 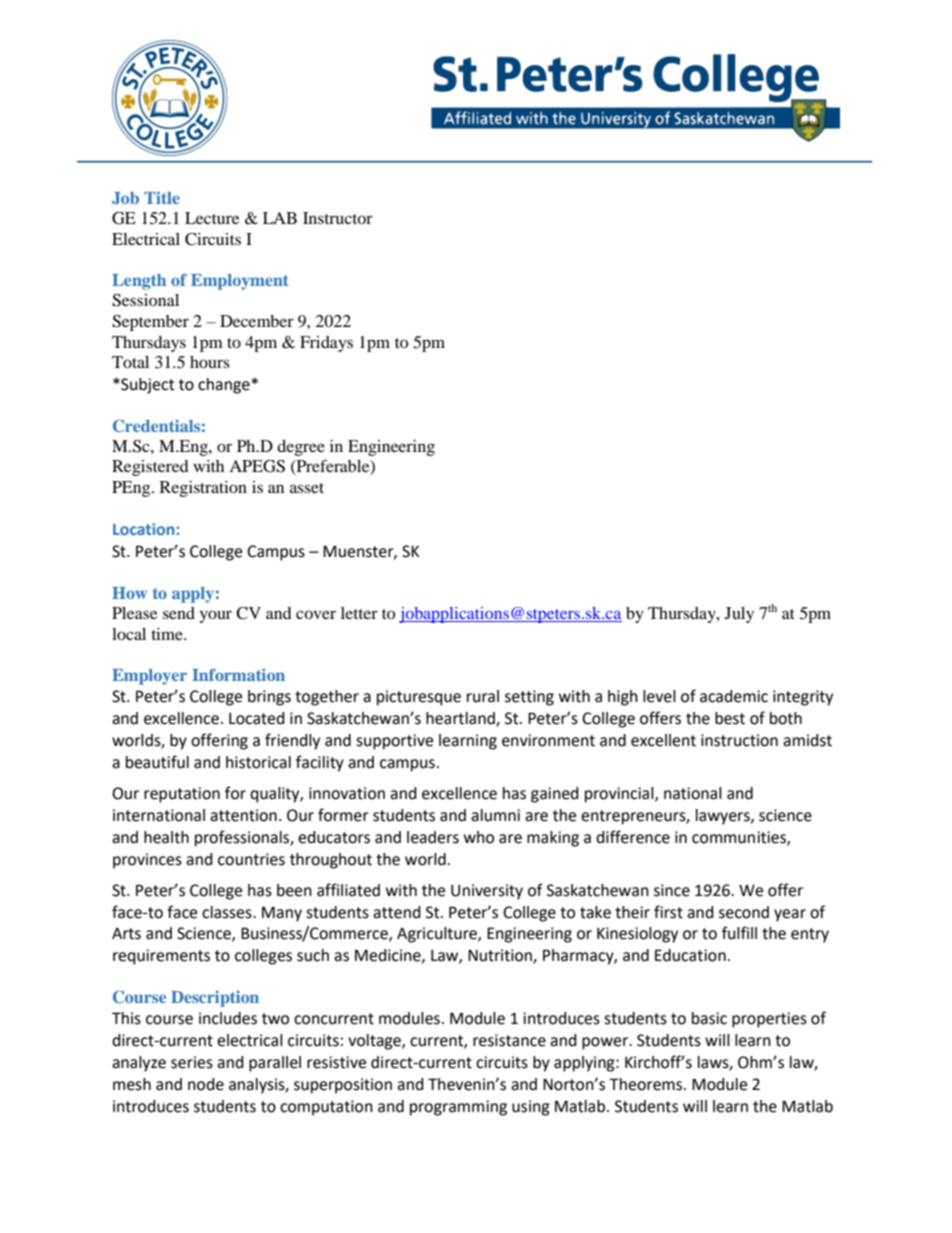 What do you see at coordinates (206, 1084) in the image?
I see `node` at bounding box center [206, 1084].
